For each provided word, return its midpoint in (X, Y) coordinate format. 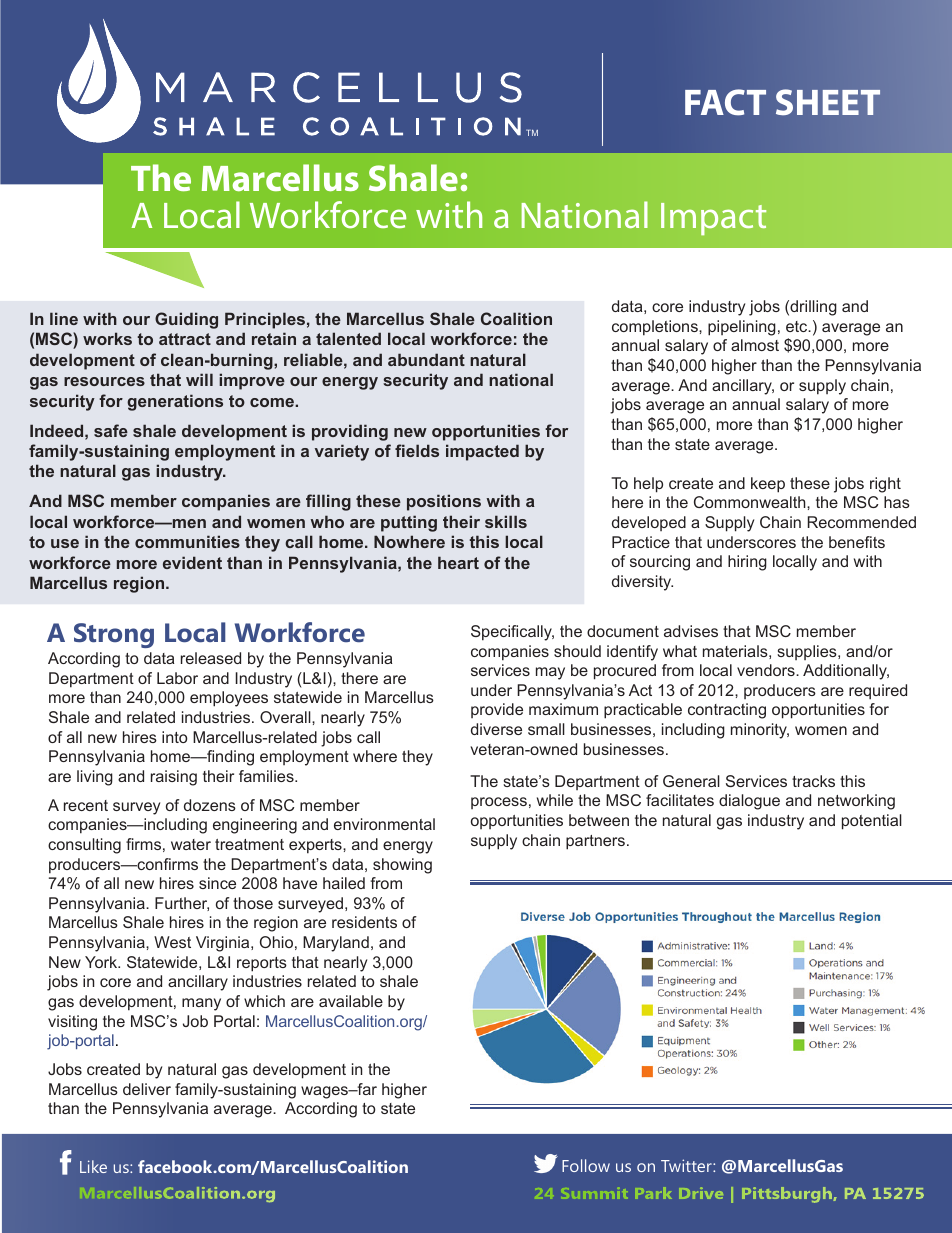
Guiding (186, 320)
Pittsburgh (788, 1195)
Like (93, 1166)
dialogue (749, 802)
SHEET (828, 102)
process (499, 803)
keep (768, 485)
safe (111, 430)
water (191, 844)
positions (444, 502)
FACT (725, 102)
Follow (586, 1165)
